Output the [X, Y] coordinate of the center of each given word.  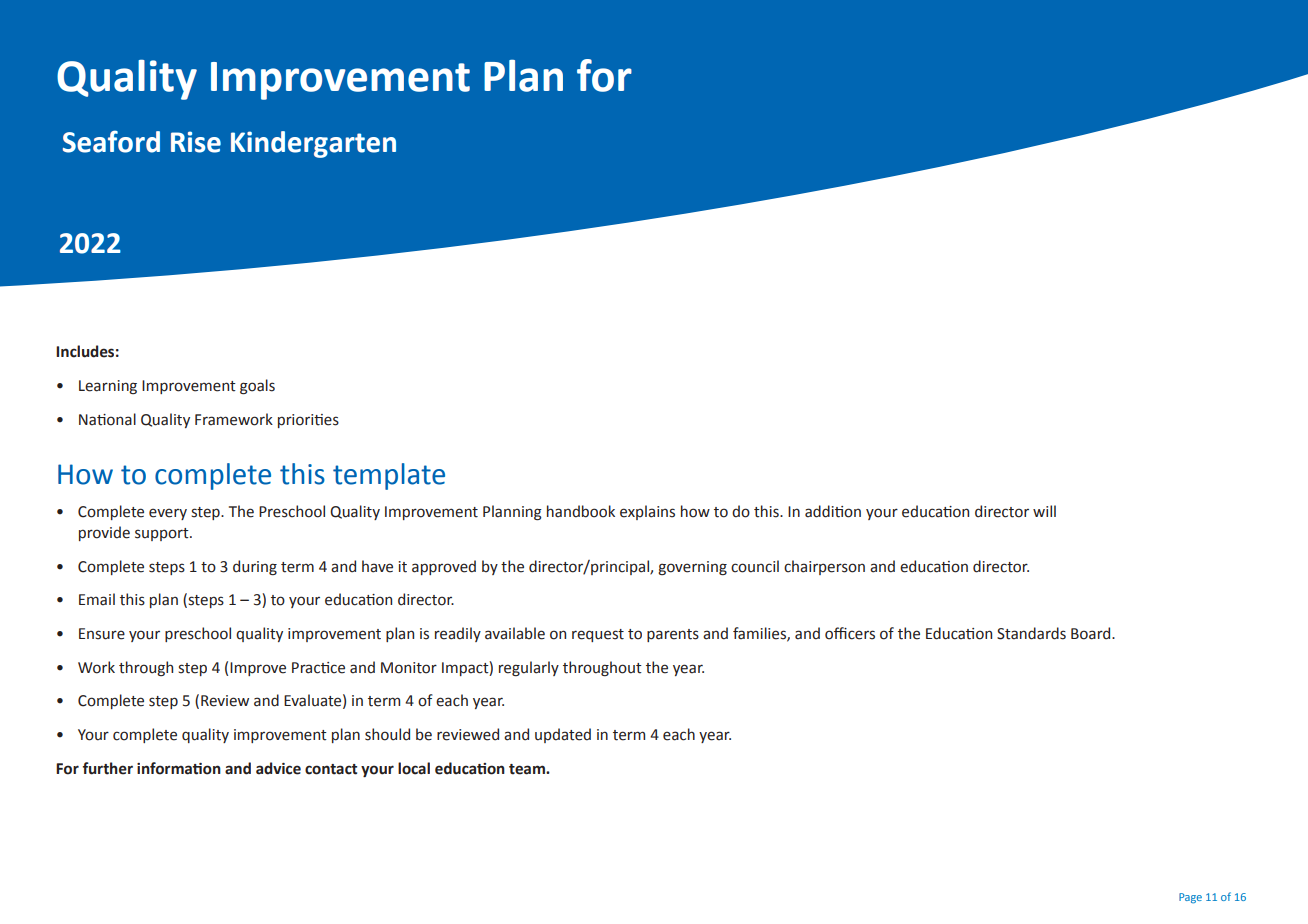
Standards [1031, 633]
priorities [308, 421]
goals [257, 387]
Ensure [102, 634]
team [528, 769]
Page [1190, 898]
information [179, 768]
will [1044, 511]
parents [673, 635]
